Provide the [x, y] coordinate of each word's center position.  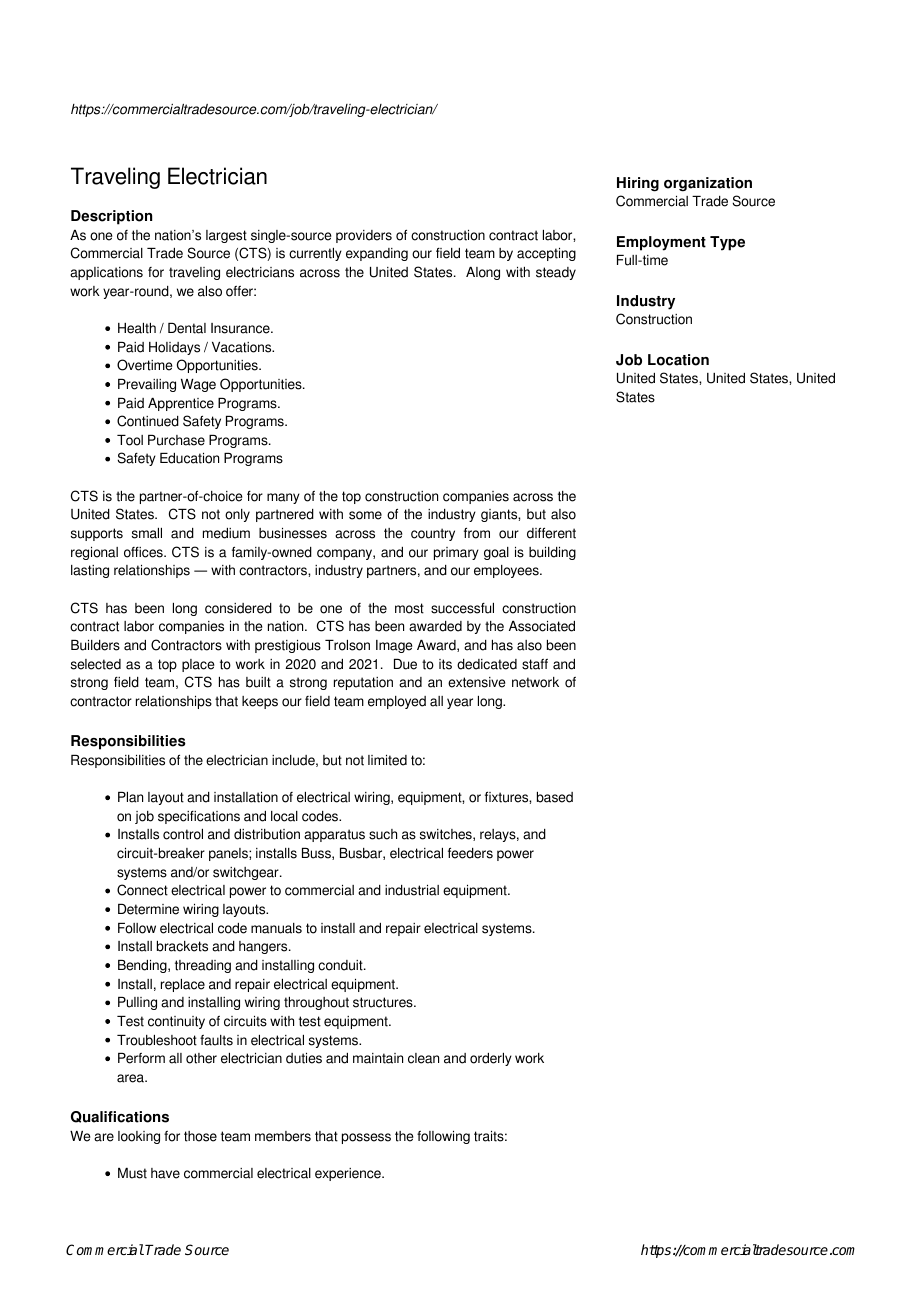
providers [364, 236]
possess [366, 1138]
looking [139, 1137]
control [183, 834]
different [551, 533]
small [147, 533]
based [555, 797]
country [433, 534]
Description [111, 217]
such [383, 834]
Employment [661, 243]
